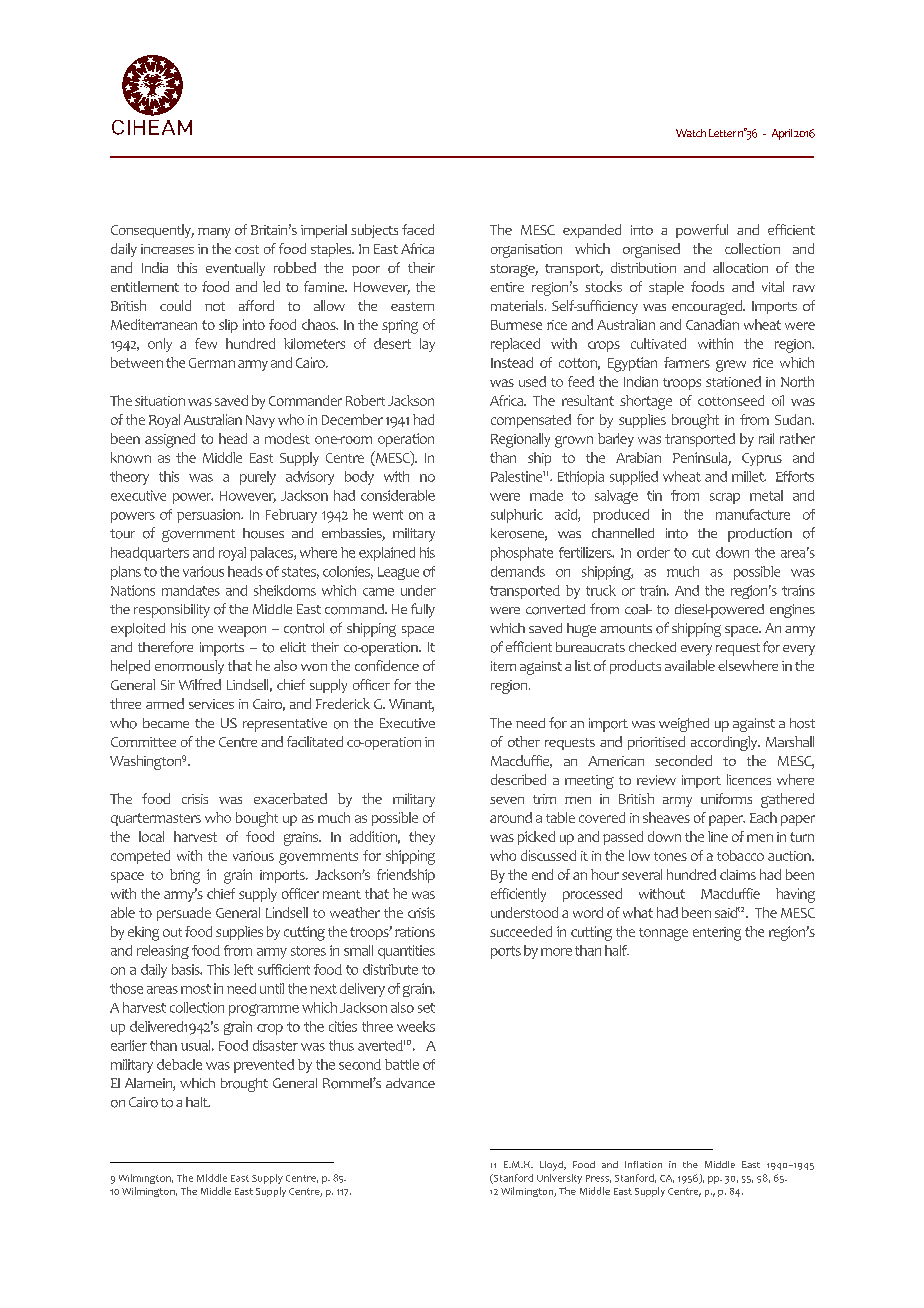  Describe the element at coordinates (552, 1166) in the screenshot. I see `Lloyd` at that location.
